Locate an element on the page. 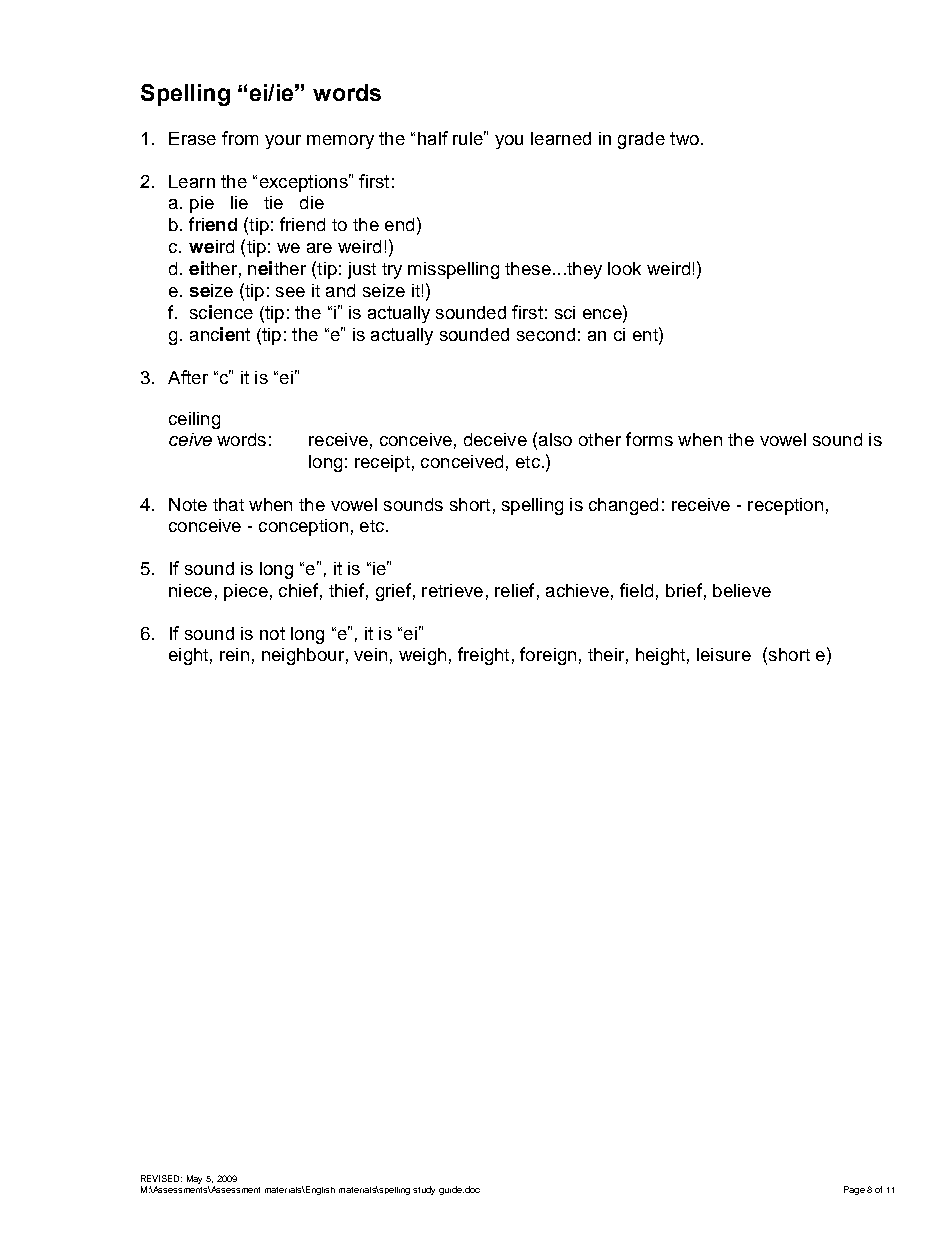 This image has height=1233, width=952. half is located at coordinates (433, 138).
